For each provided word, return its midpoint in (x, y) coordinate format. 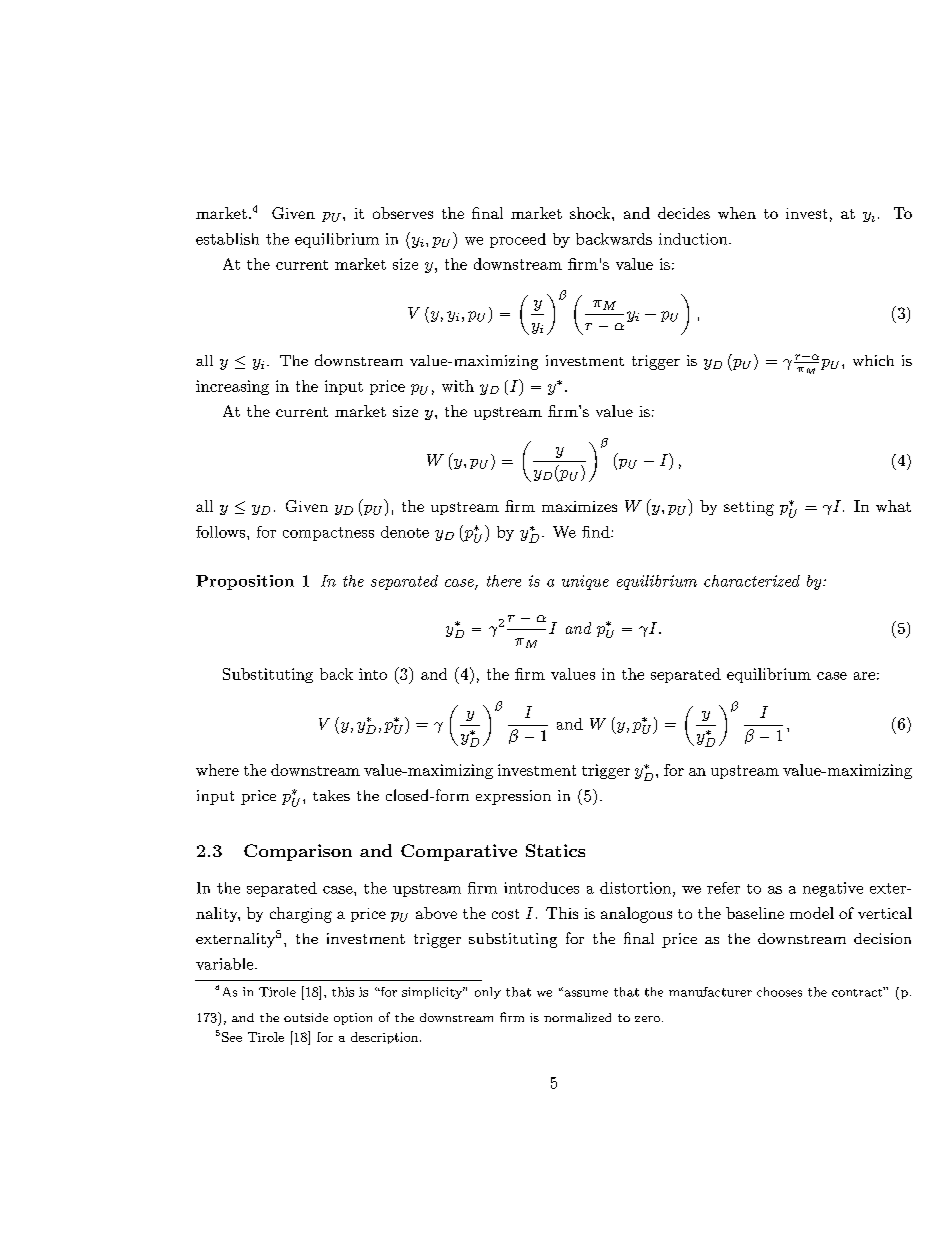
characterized (752, 581)
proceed (518, 240)
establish (227, 239)
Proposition (245, 582)
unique (585, 582)
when (737, 213)
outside (306, 1017)
